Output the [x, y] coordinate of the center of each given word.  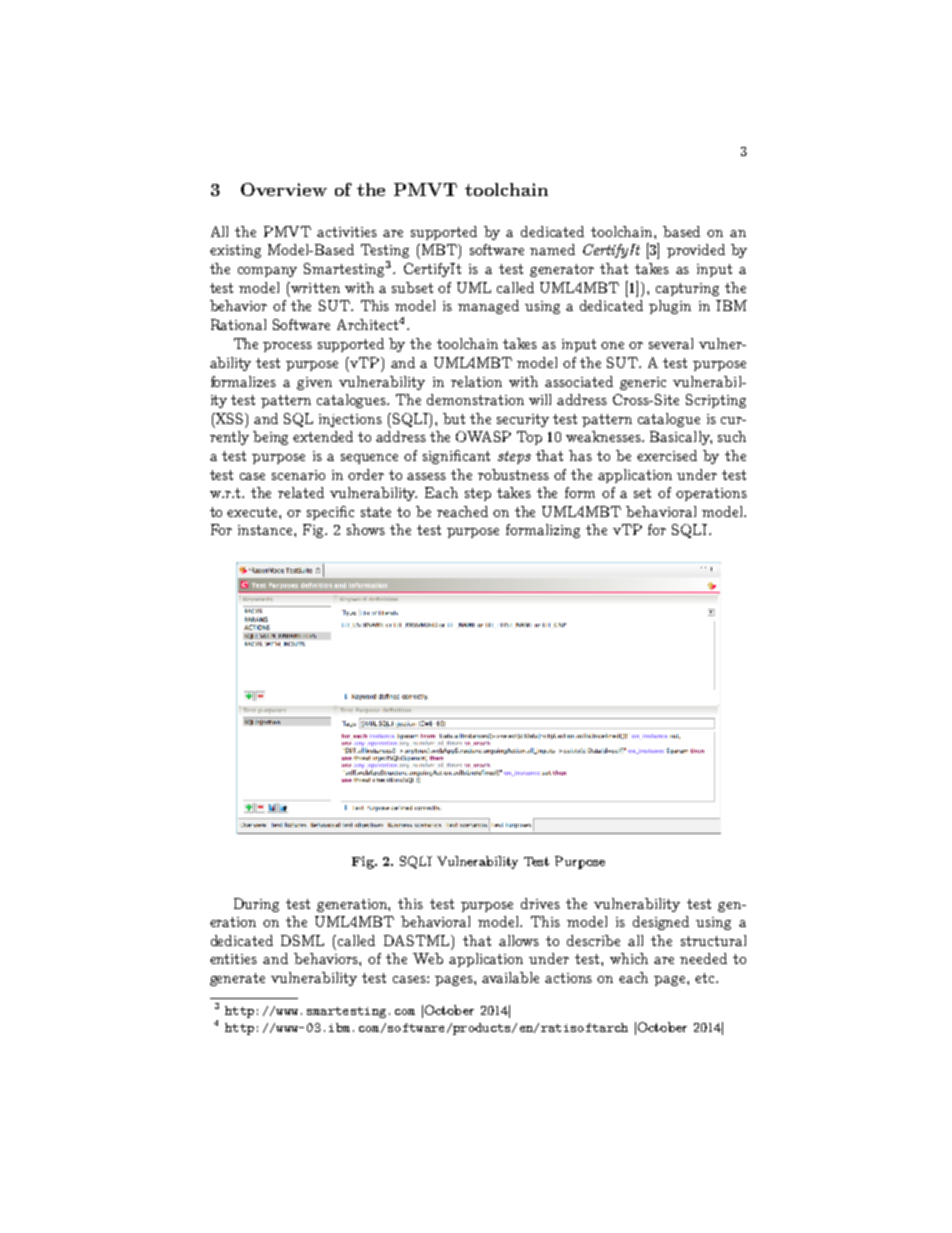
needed [703, 958]
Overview [284, 189]
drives [540, 903]
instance [266, 530]
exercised [667, 455]
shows [366, 529]
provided [696, 251]
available [510, 977]
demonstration [475, 399]
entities [233, 959]
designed [661, 923]
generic [643, 383]
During [256, 905]
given [314, 383]
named [552, 249]
